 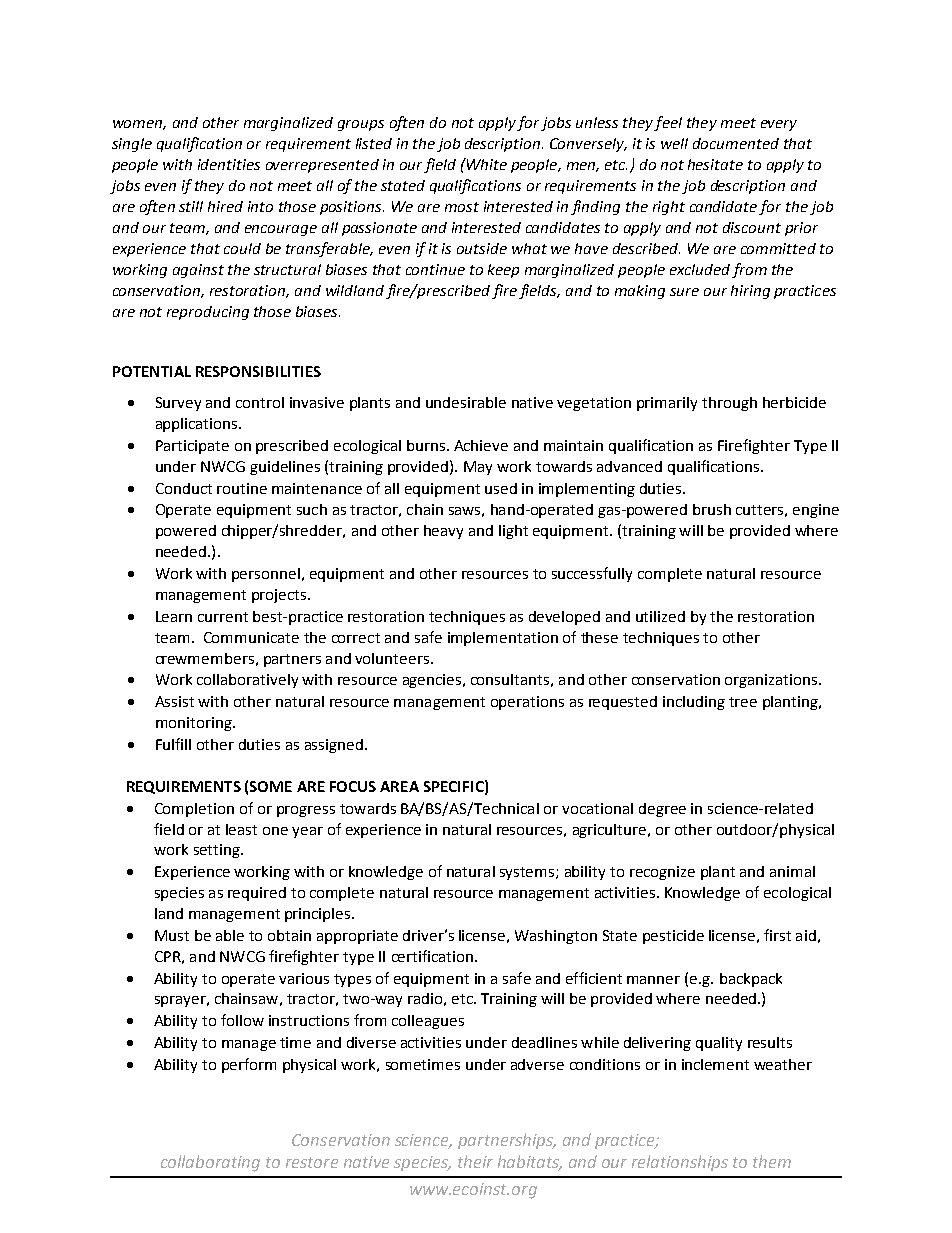 What do you see at coordinates (475, 1161) in the screenshot?
I see `their` at bounding box center [475, 1161].
